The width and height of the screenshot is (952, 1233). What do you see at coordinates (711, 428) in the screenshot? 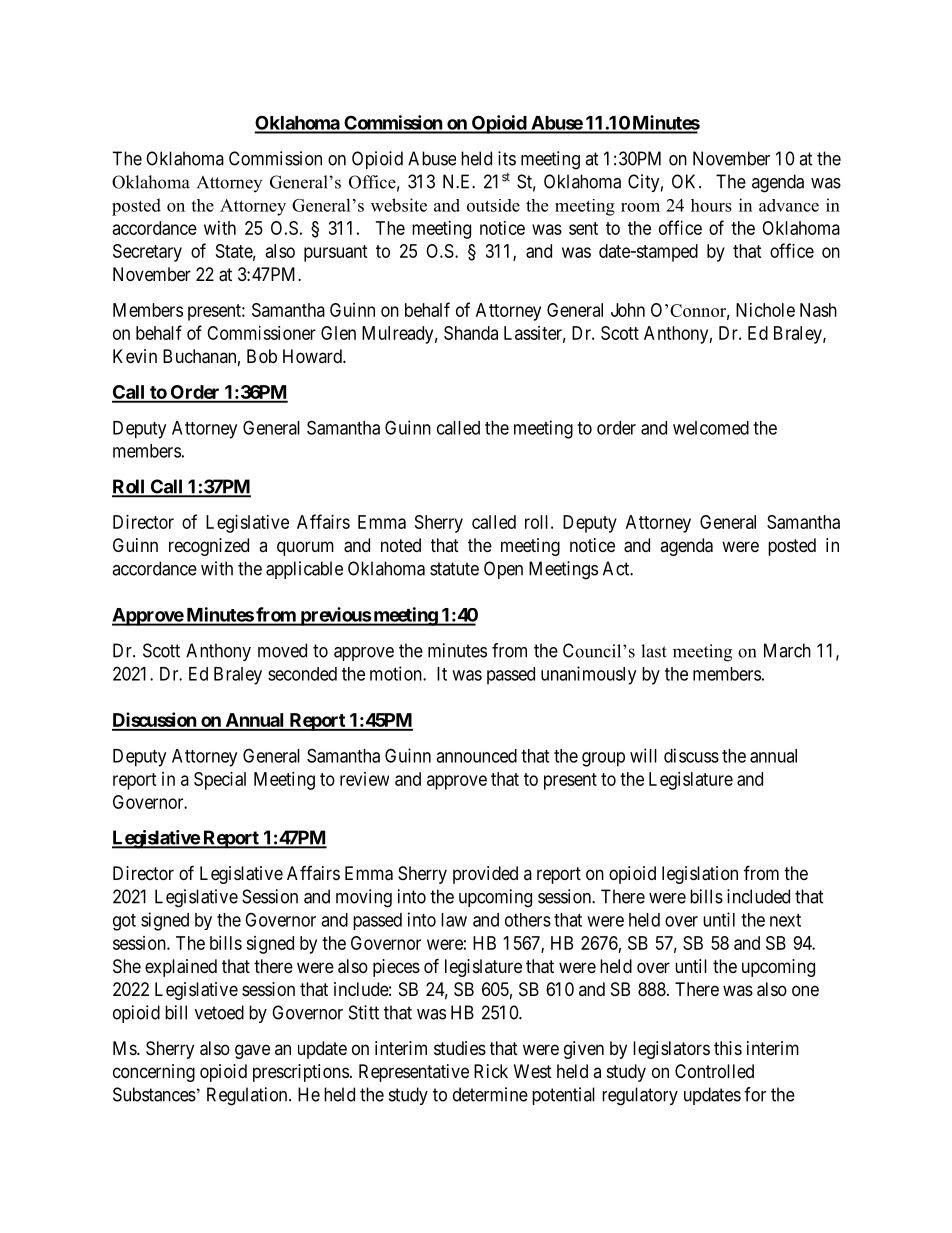
I see `welcomed` at bounding box center [711, 428].
